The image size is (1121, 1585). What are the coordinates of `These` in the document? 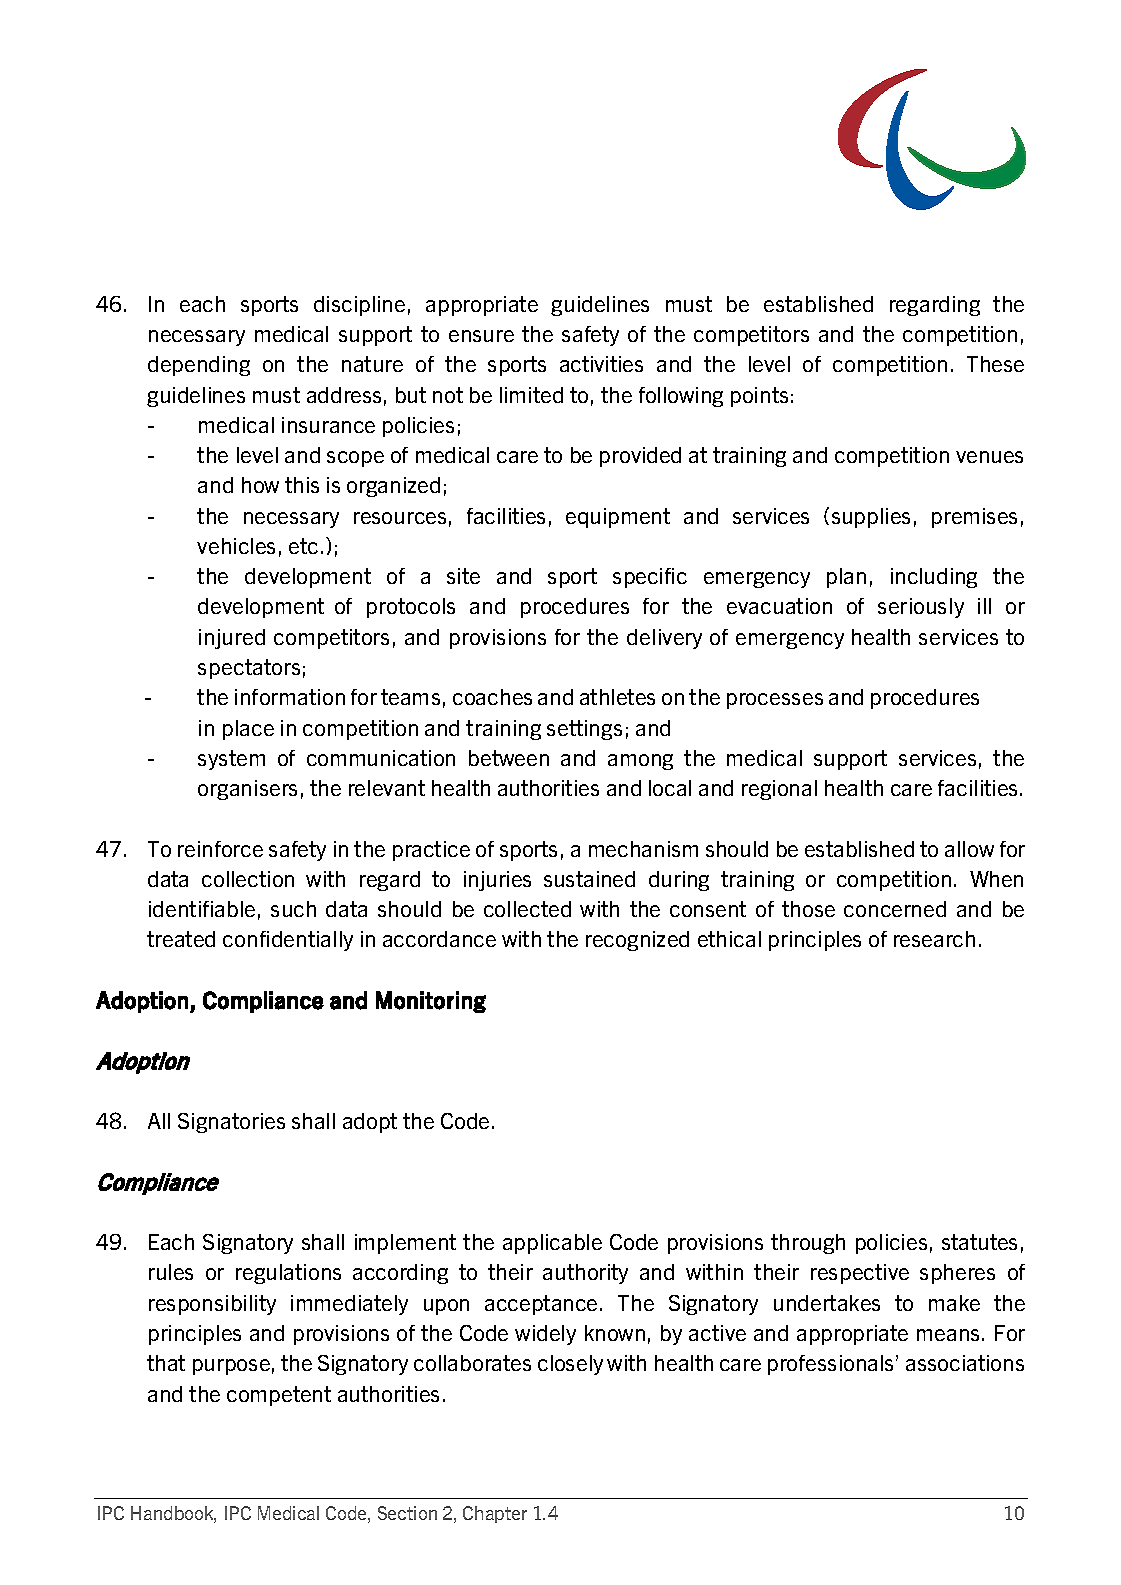 It's located at (995, 364).
